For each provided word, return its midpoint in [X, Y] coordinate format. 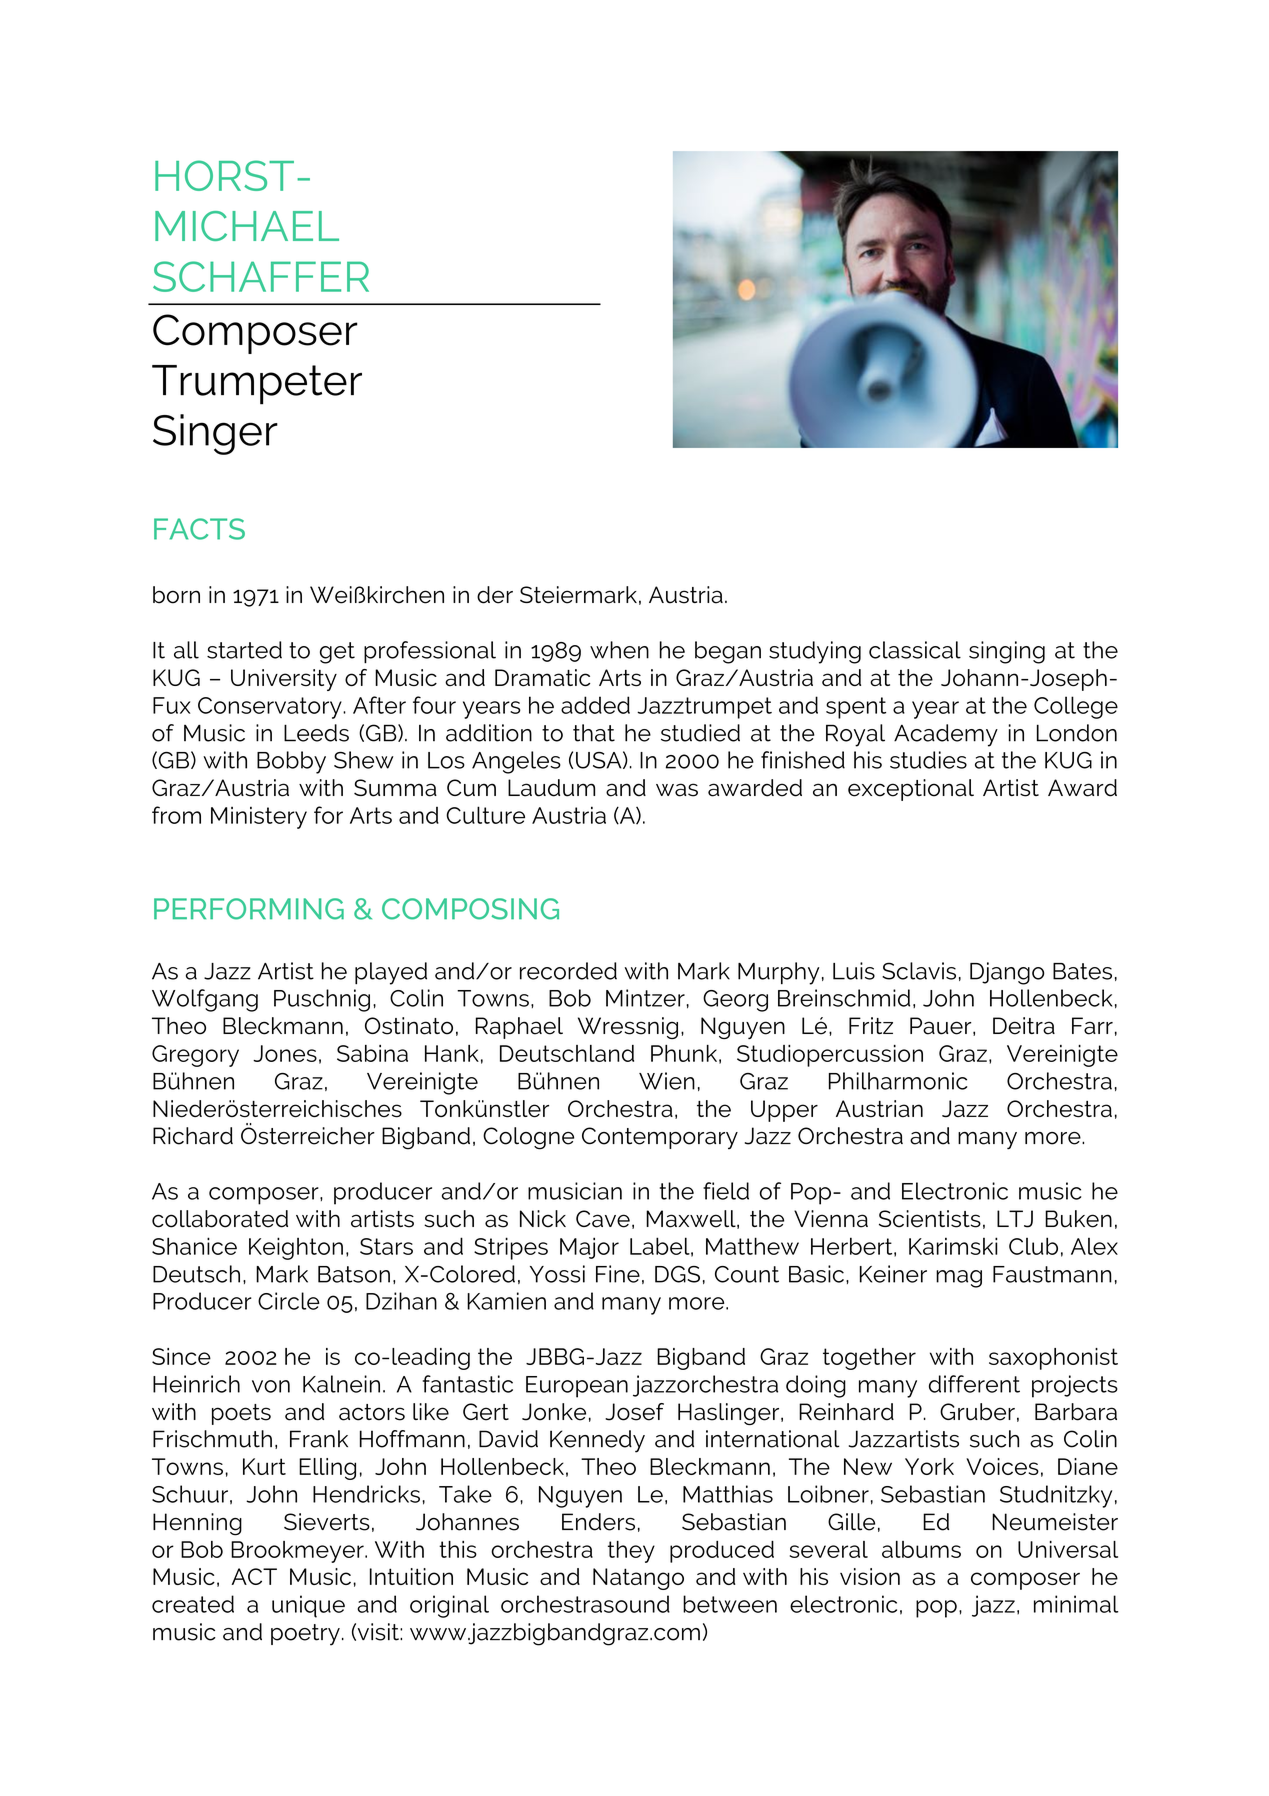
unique [308, 1606]
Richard [193, 1136]
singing [1007, 652]
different [974, 1384]
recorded [568, 971]
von [271, 1386]
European [577, 1387]
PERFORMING [249, 909]
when [619, 650]
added [595, 705]
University [284, 680]
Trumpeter [257, 385]
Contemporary [660, 1138]
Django [1007, 973]
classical [915, 650]
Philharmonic [898, 1081]
